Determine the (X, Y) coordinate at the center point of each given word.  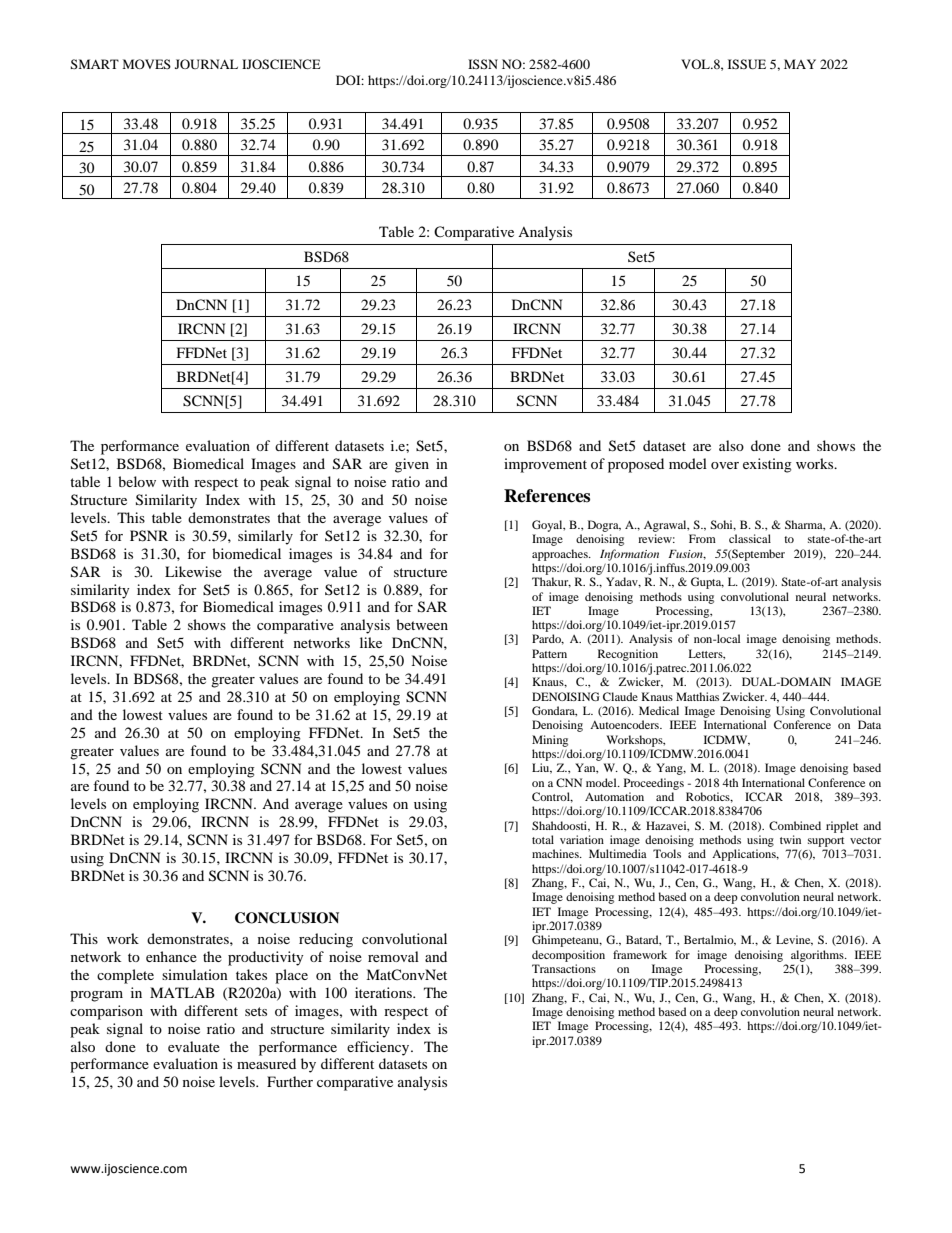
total (543, 839)
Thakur (551, 582)
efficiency (379, 1048)
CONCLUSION (287, 918)
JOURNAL (206, 64)
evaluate (194, 1046)
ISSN (483, 64)
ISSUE (747, 64)
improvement (545, 465)
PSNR (149, 536)
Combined (795, 825)
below (137, 481)
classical (750, 538)
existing (767, 465)
